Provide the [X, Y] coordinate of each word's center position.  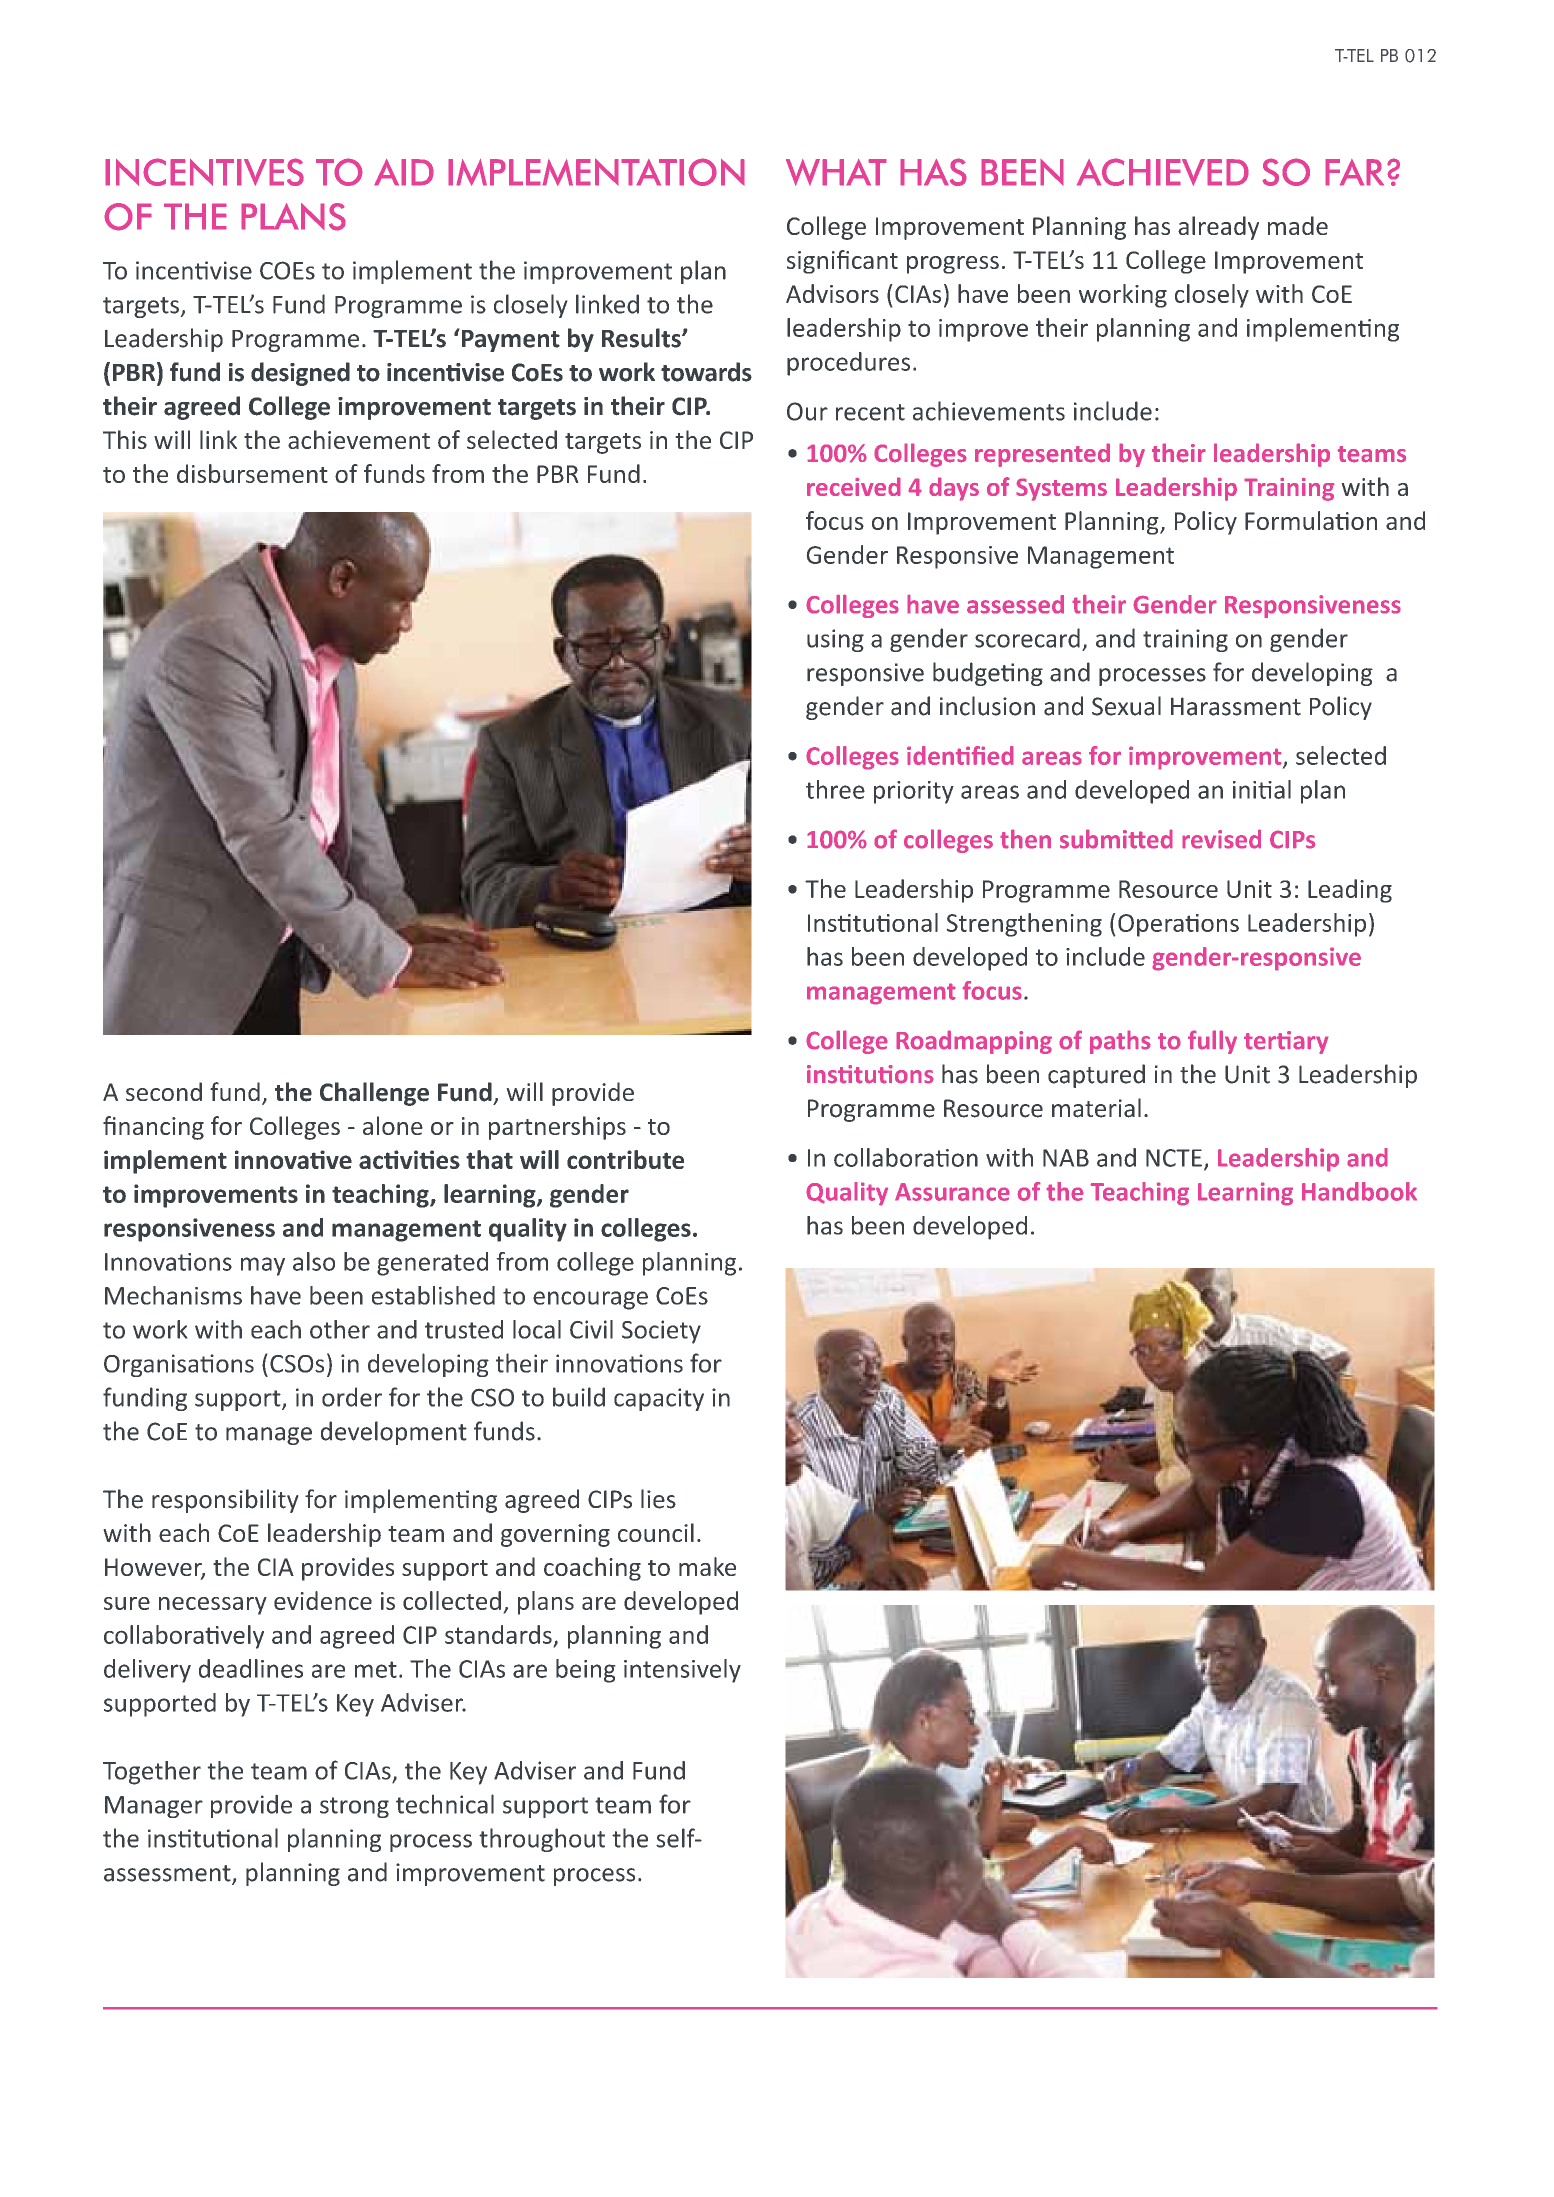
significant [842, 262]
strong [354, 1807]
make [707, 1566]
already [1218, 228]
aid [404, 172]
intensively [682, 1671]
